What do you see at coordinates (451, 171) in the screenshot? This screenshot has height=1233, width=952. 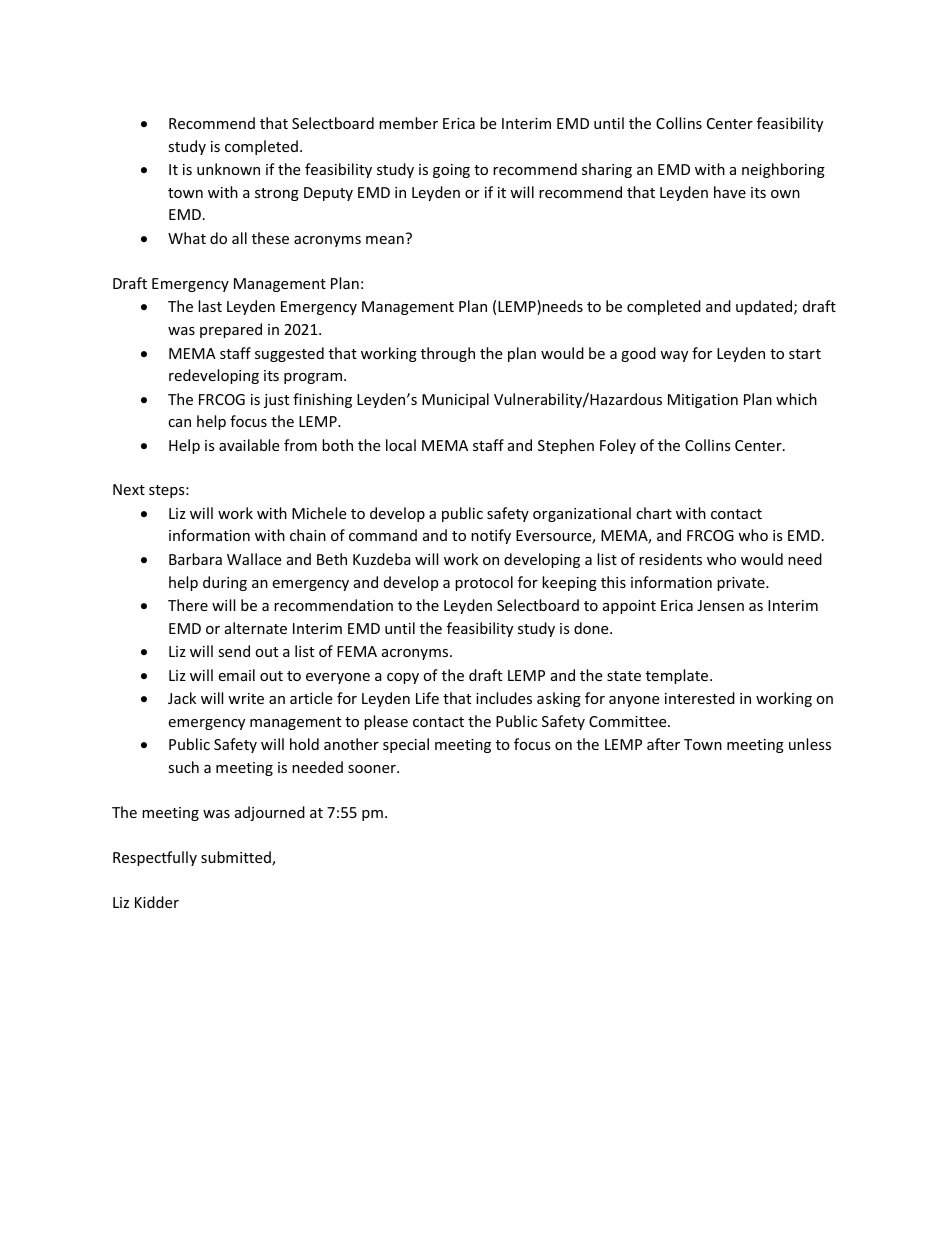 I see `going` at bounding box center [451, 171].
